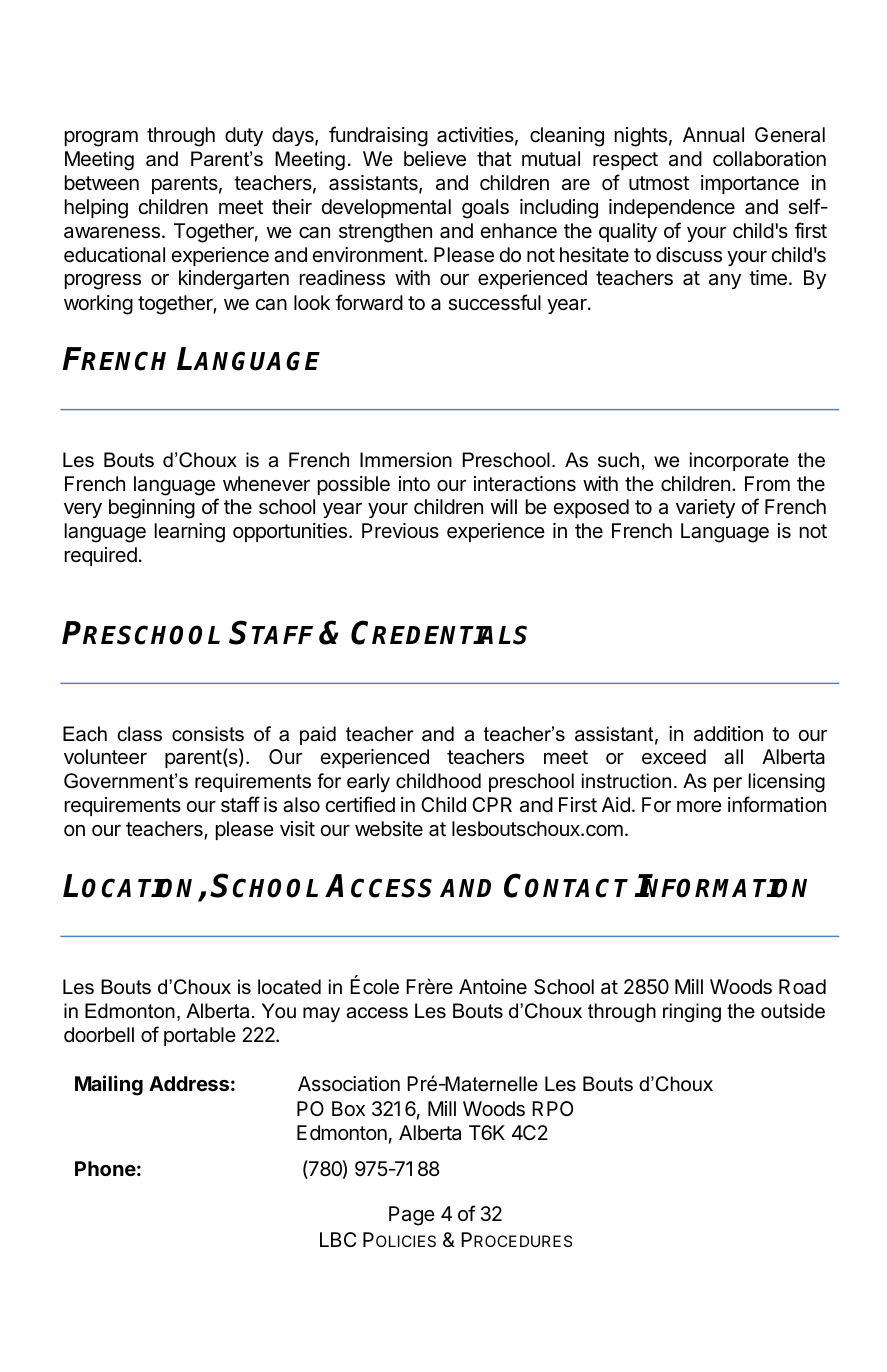 The image size is (887, 1372). I want to click on variety, so click(705, 508).
